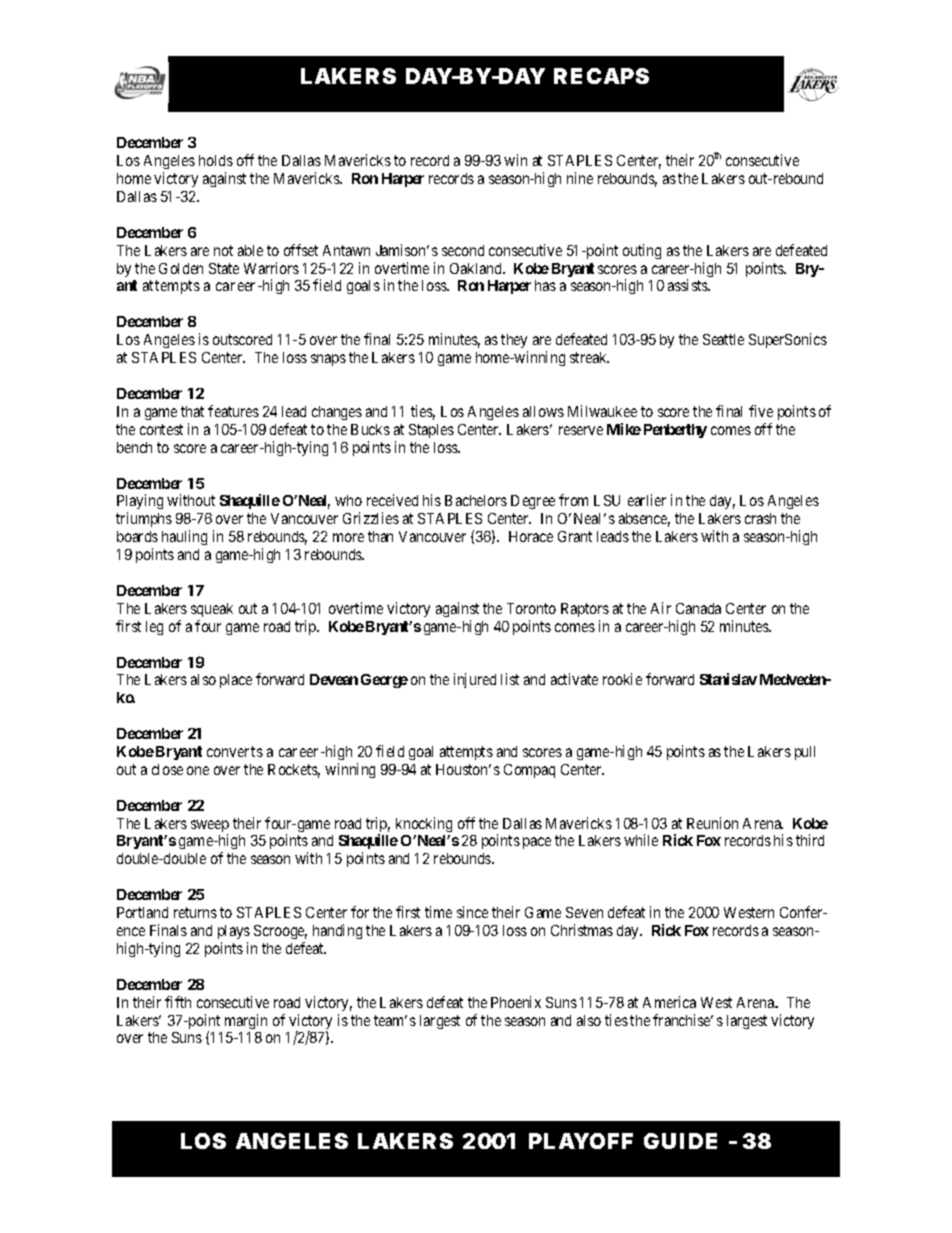 This screenshot has height=1233, width=952. I want to click on RECAPS, so click(601, 76).
